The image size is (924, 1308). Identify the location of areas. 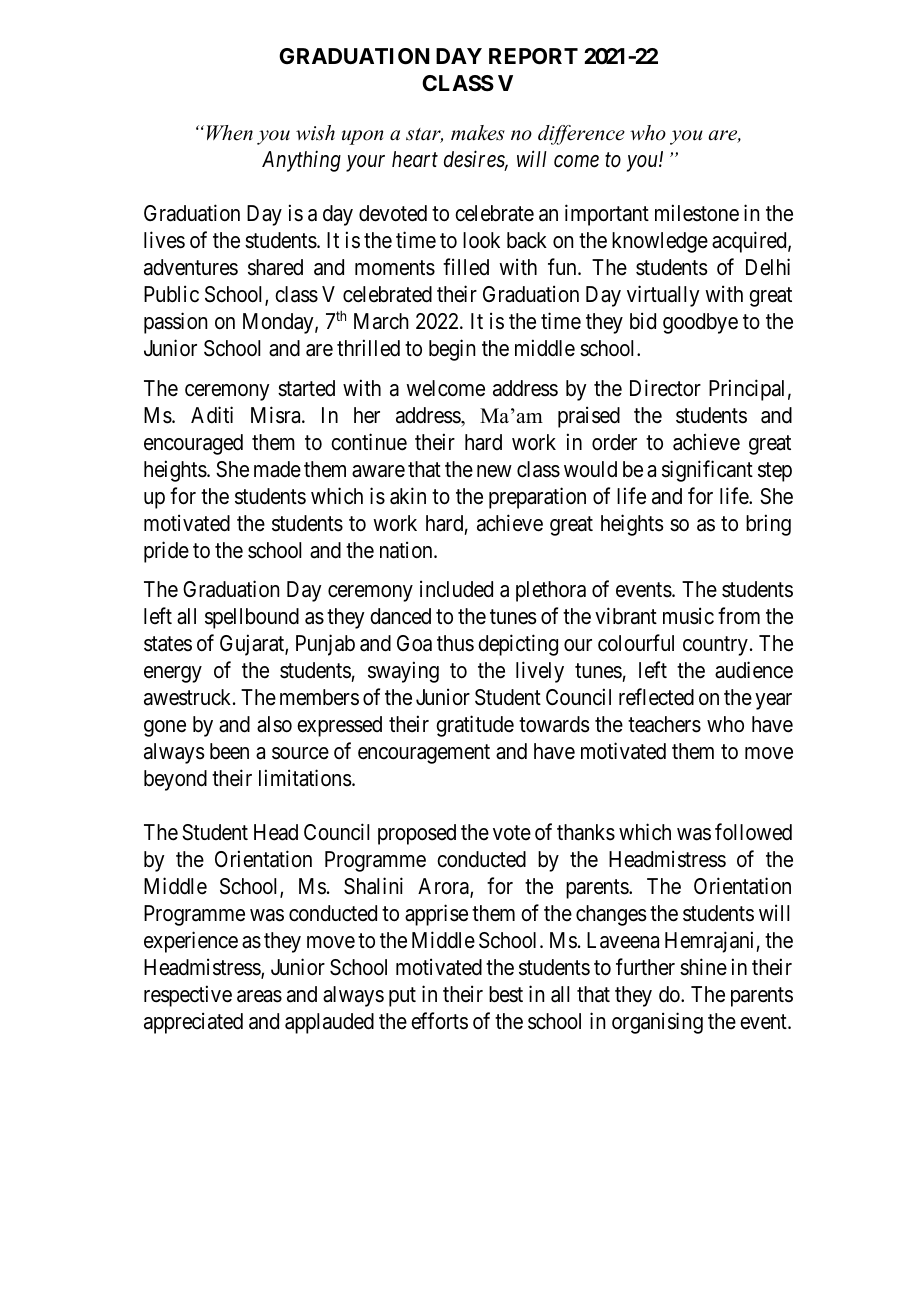
(259, 996).
